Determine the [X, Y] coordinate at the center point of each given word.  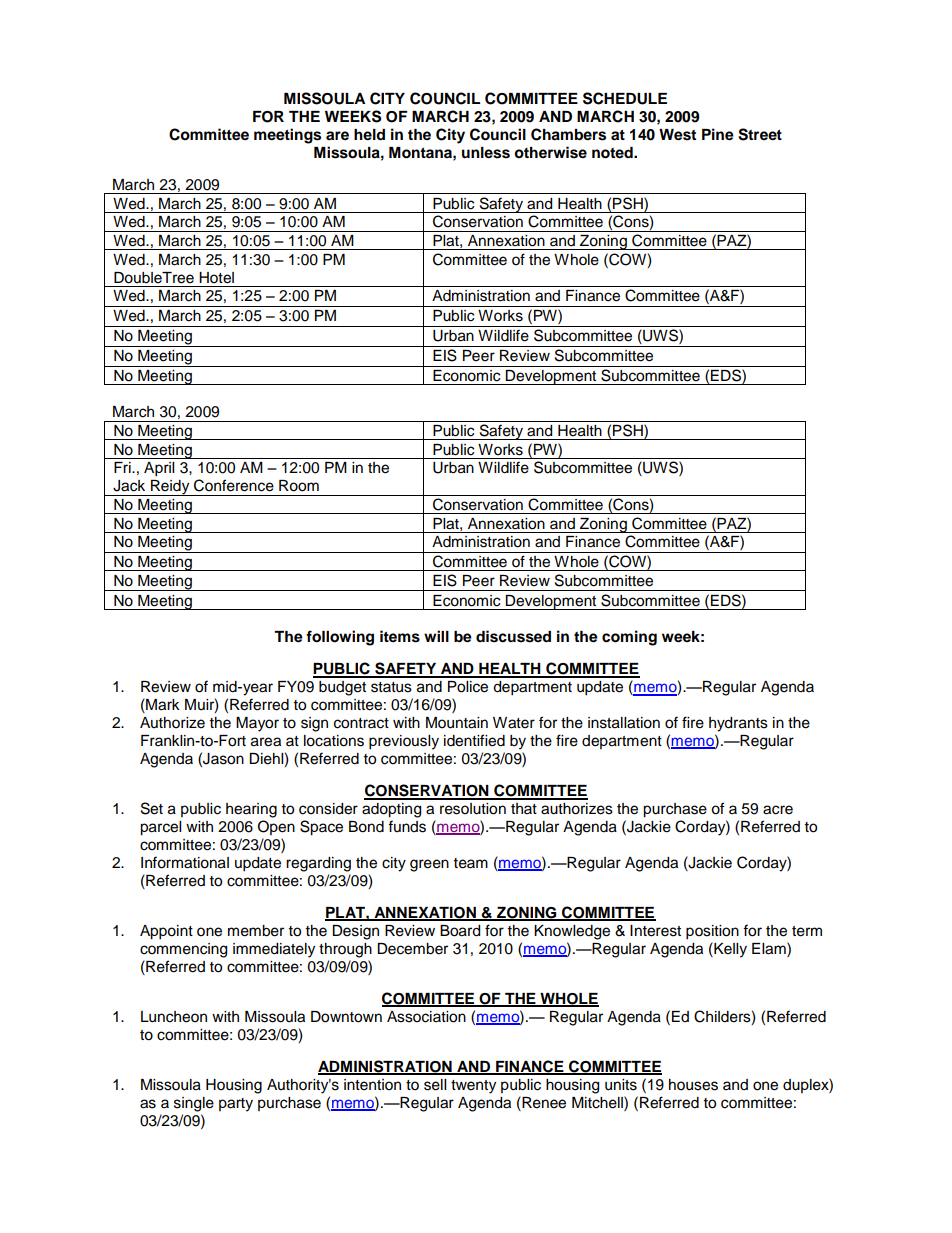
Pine [718, 134]
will [436, 636]
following [340, 638]
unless [486, 153]
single [194, 1104]
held [369, 135]
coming [629, 638]
